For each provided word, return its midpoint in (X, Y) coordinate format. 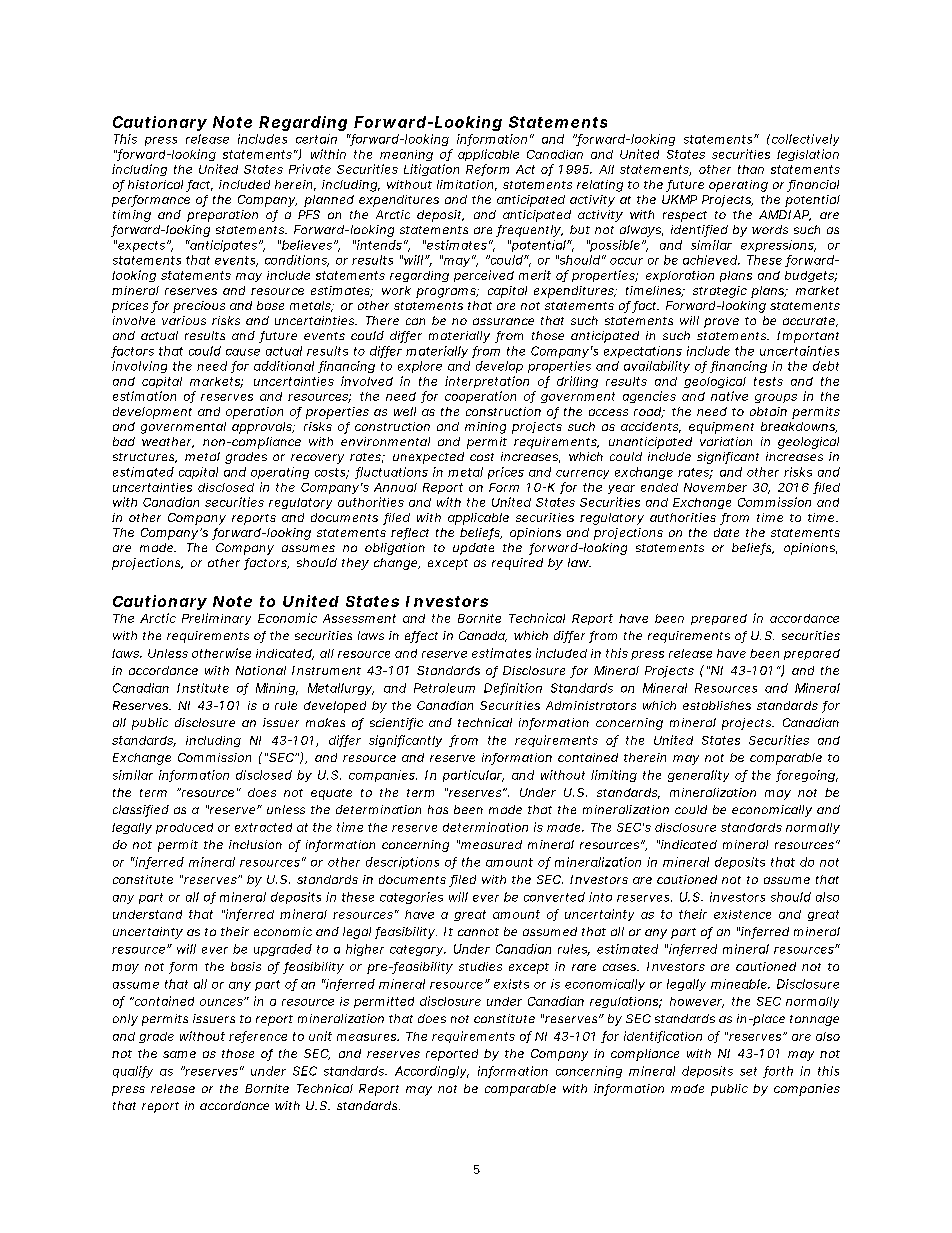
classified (141, 811)
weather (168, 442)
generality (698, 776)
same (179, 1054)
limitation (467, 185)
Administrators (591, 705)
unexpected (428, 458)
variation (726, 441)
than (751, 169)
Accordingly (432, 1072)
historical (155, 184)
